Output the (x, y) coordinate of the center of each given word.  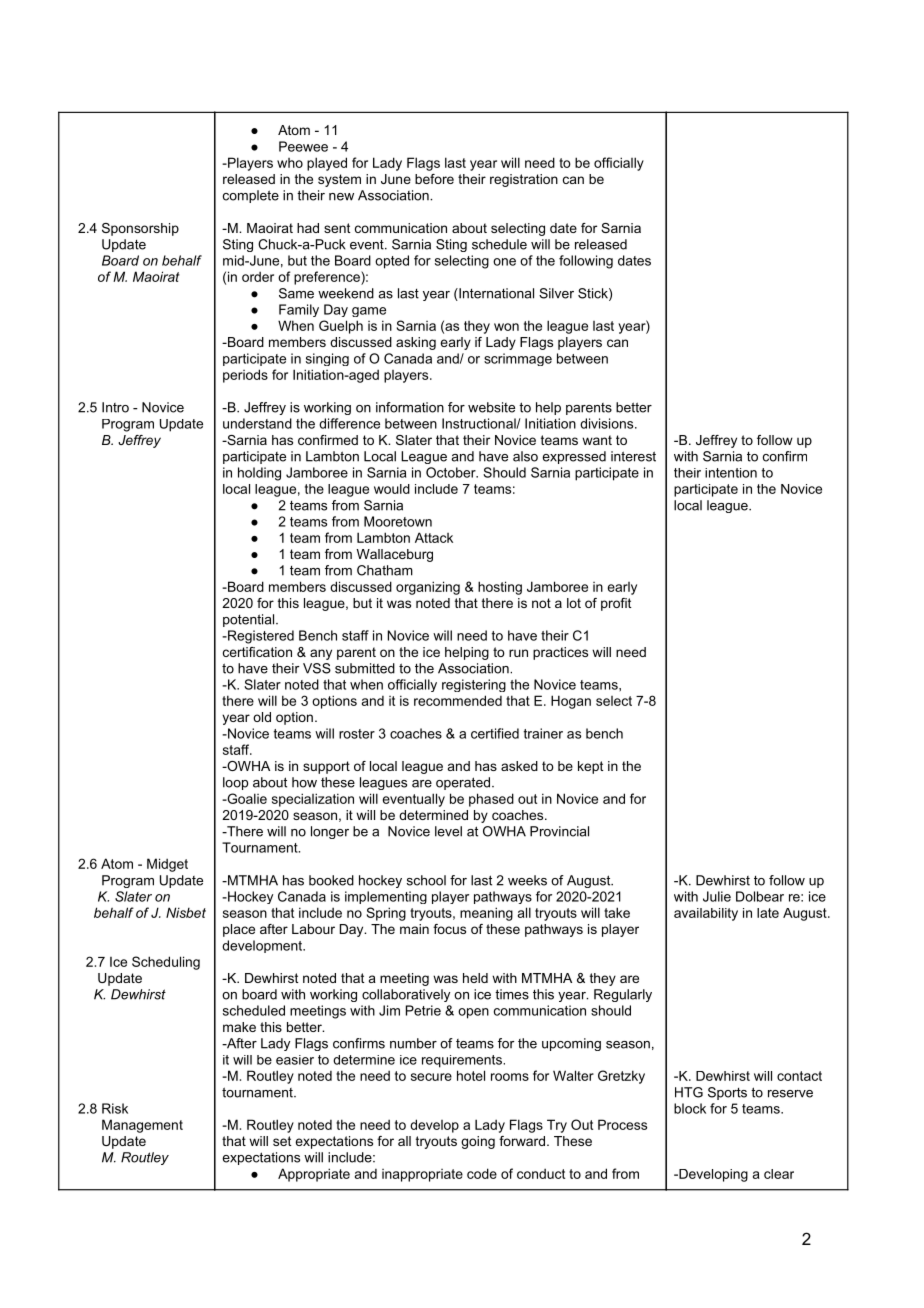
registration (524, 180)
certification (257, 652)
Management (142, 1126)
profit (616, 604)
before (434, 179)
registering (474, 685)
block (690, 1108)
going (478, 1142)
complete (251, 196)
